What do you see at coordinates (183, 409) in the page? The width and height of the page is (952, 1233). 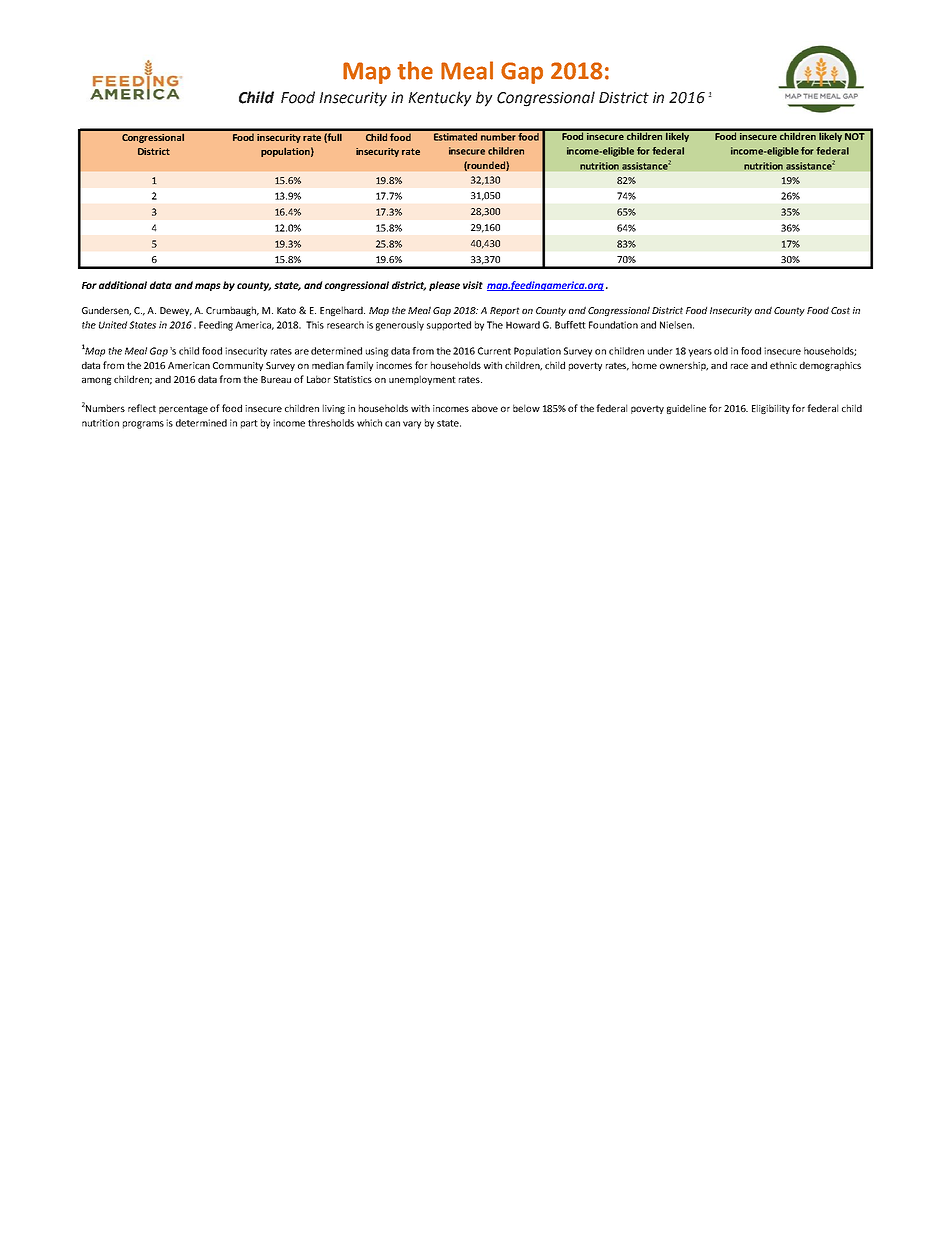 I see `percentage` at bounding box center [183, 409].
